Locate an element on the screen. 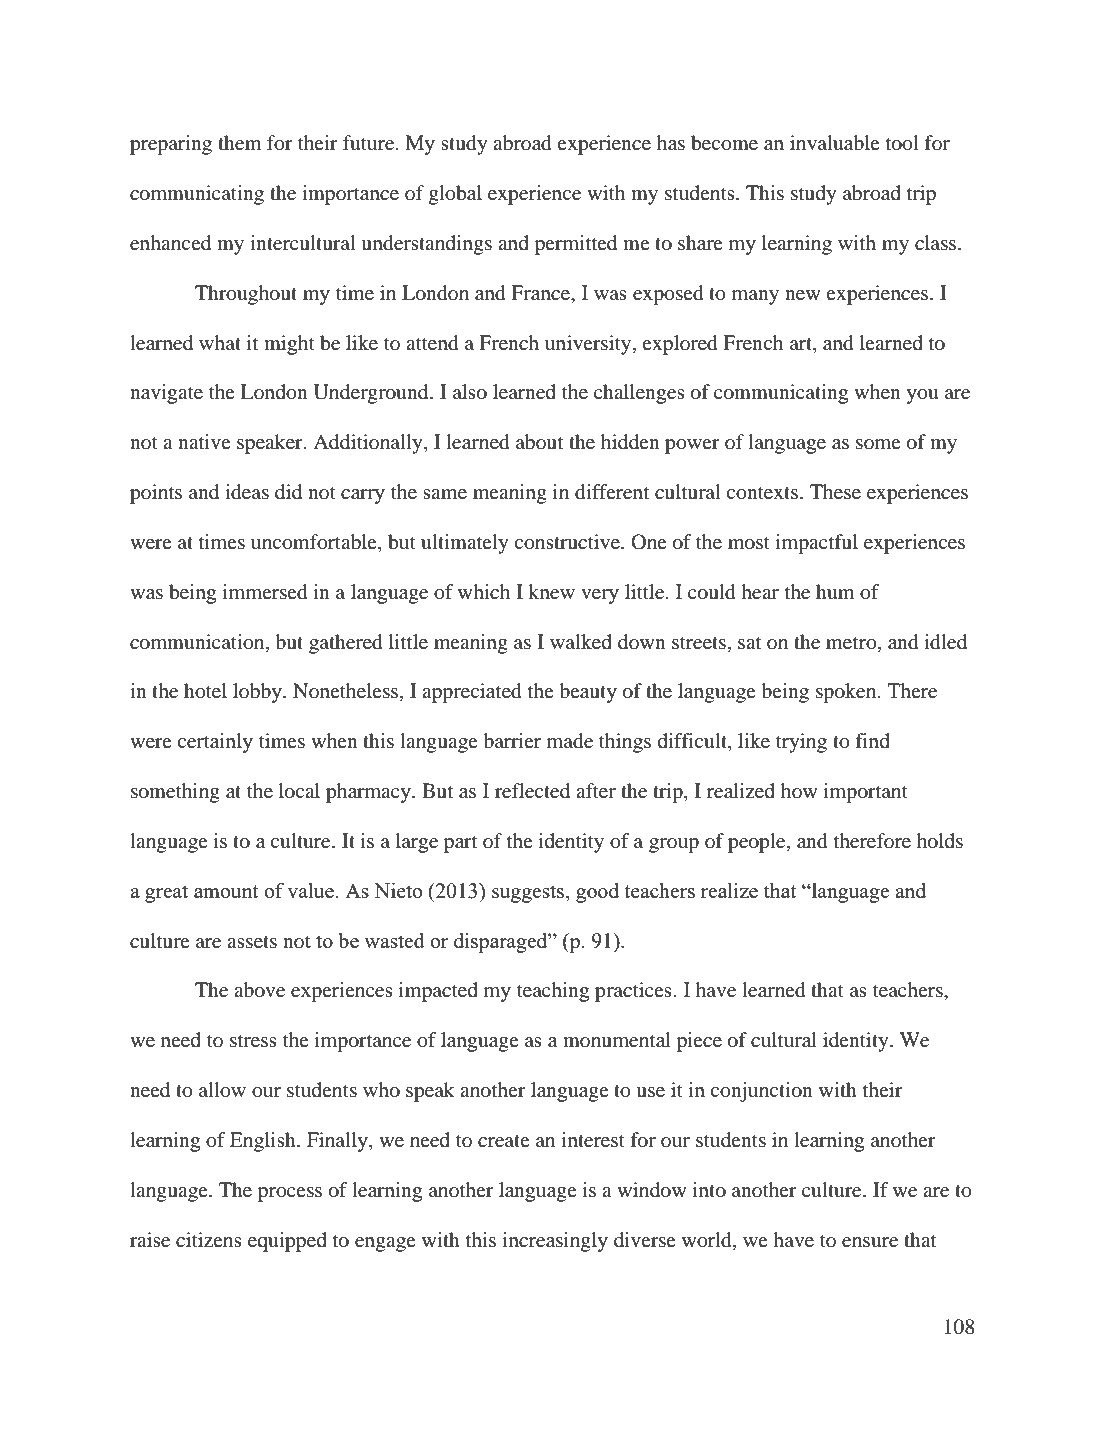  assets is located at coordinates (252, 942).
